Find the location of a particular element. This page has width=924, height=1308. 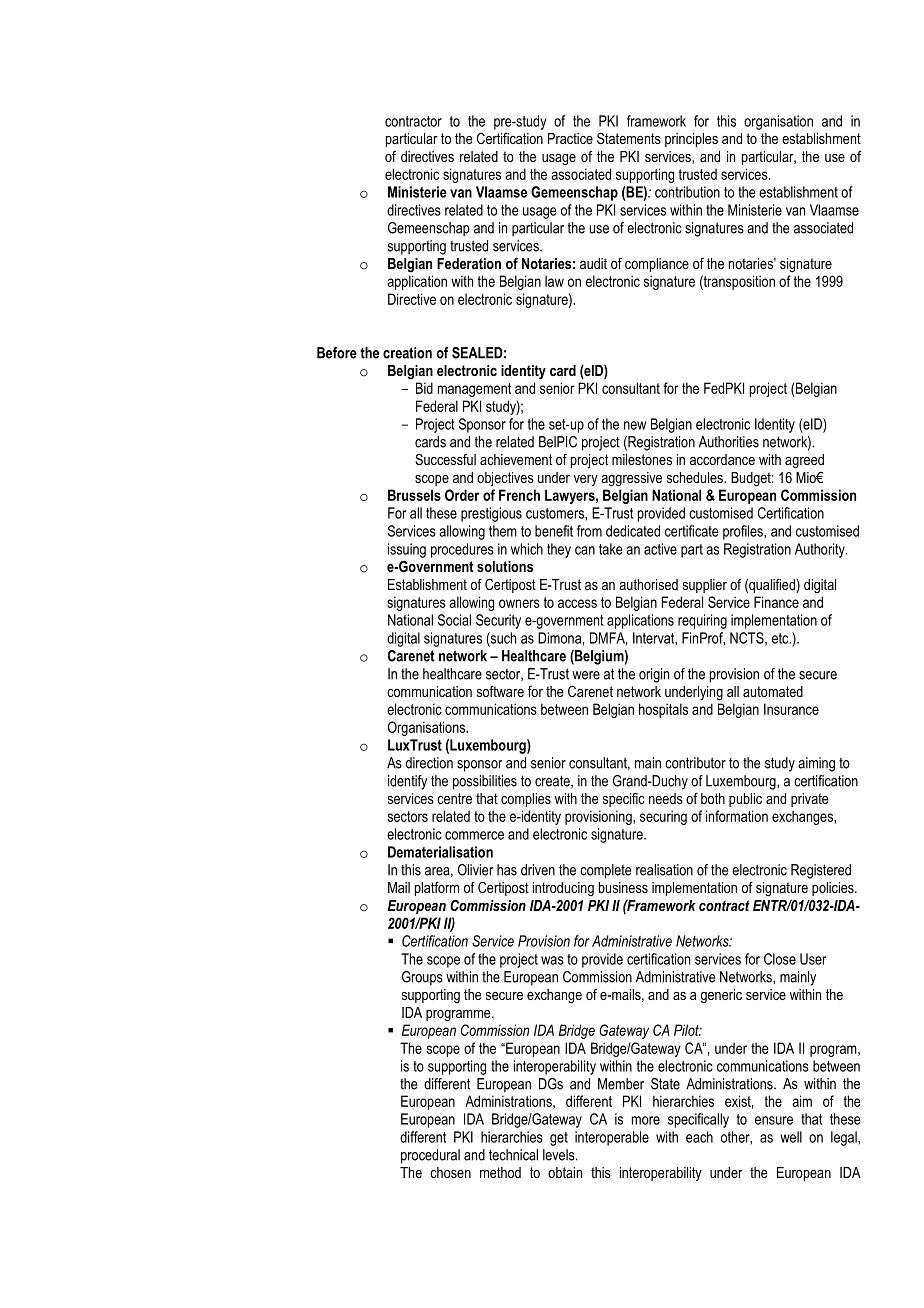

creation is located at coordinates (407, 353).
